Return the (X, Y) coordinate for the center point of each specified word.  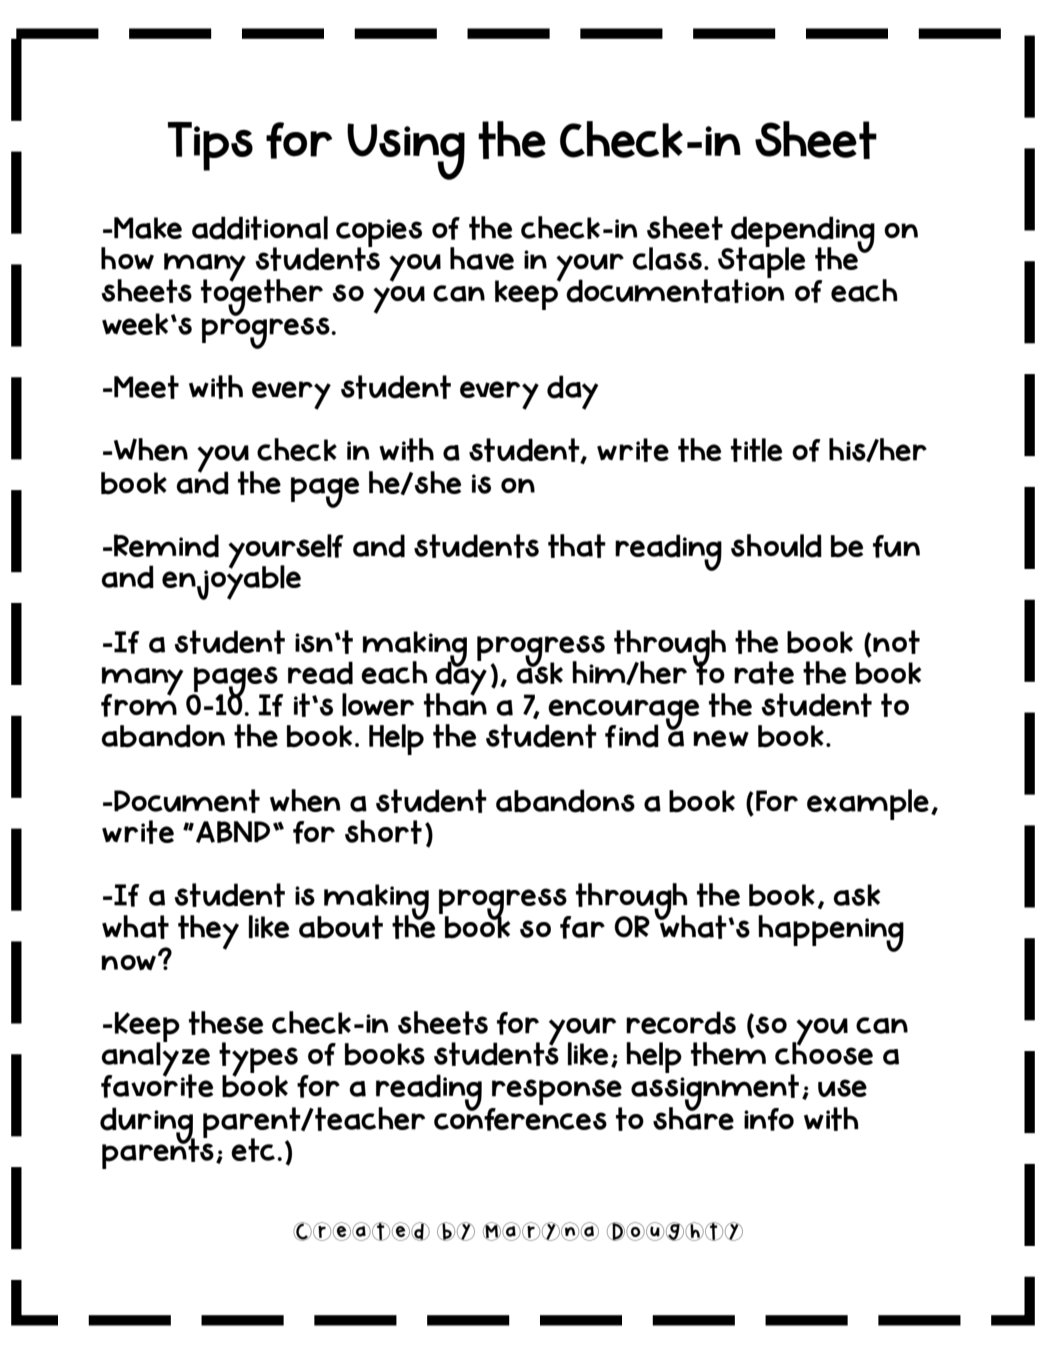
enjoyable (231, 581)
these (226, 1023)
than (455, 704)
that (577, 546)
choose (824, 1052)
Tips (210, 146)
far (582, 927)
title (756, 450)
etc (254, 1150)
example (868, 804)
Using (406, 151)
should (776, 546)
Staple (761, 262)
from (139, 704)
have (482, 258)
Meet (145, 387)
